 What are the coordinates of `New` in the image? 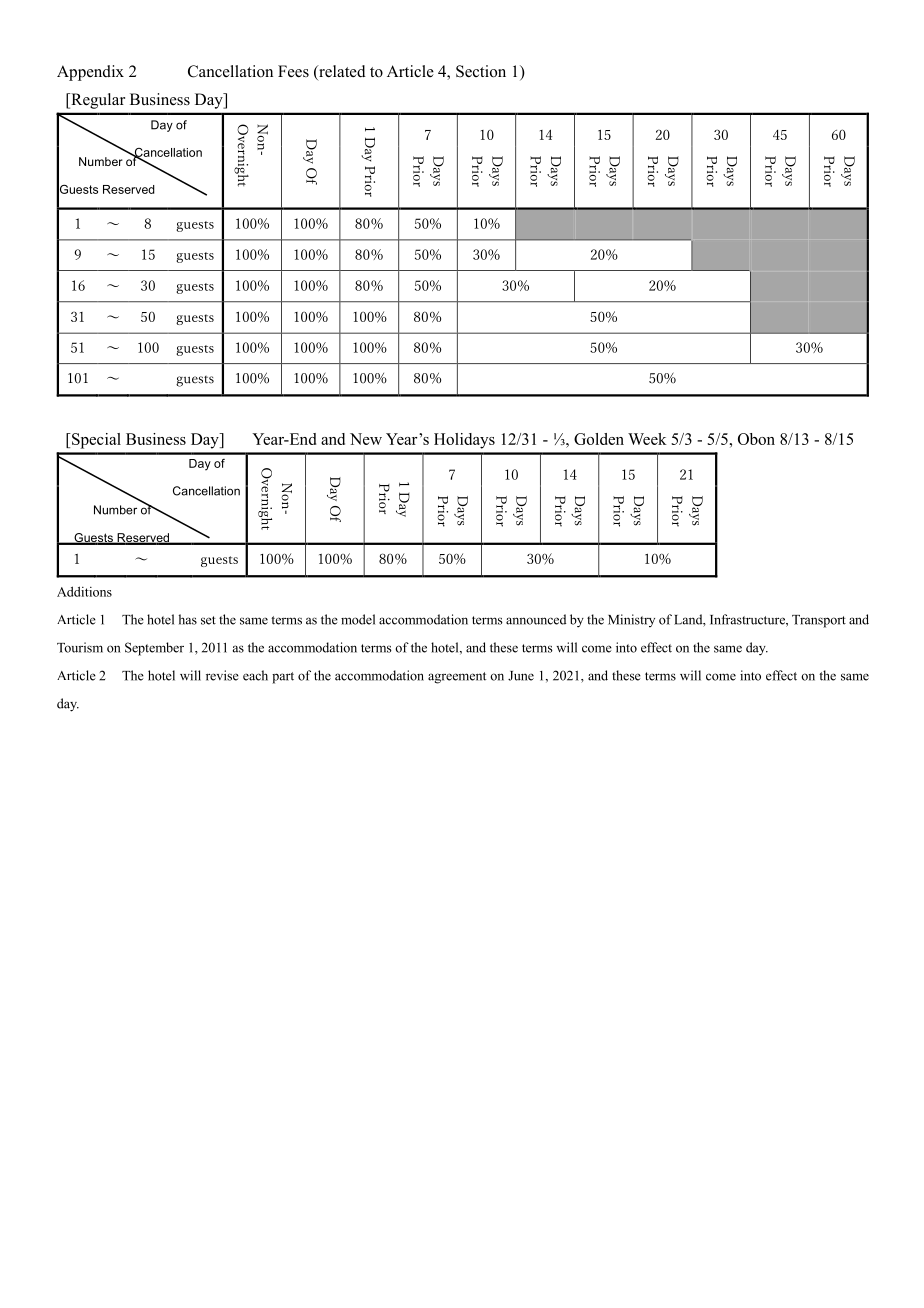 It's located at (366, 439).
